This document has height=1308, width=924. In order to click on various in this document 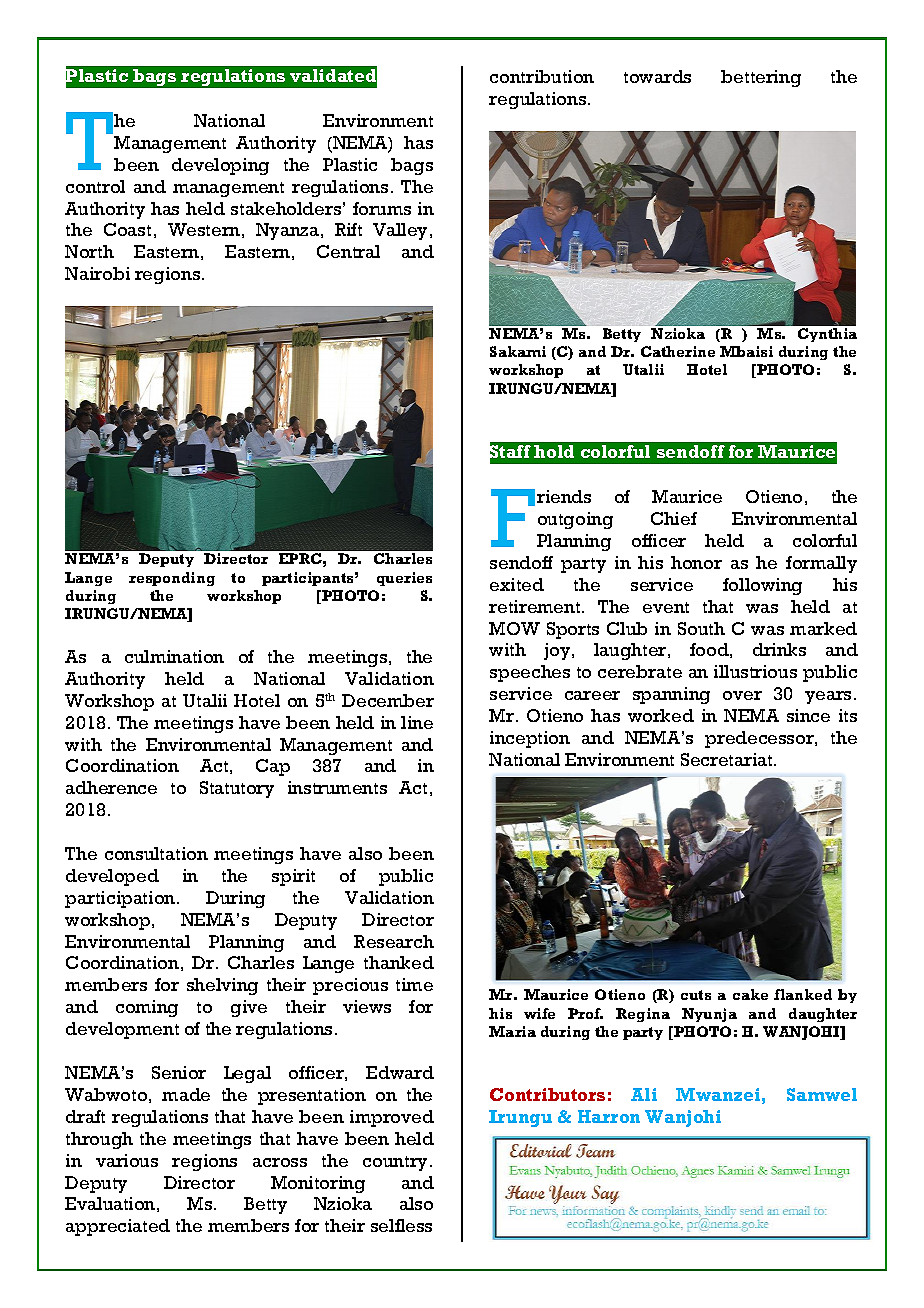, I will do `click(127, 1160)`.
